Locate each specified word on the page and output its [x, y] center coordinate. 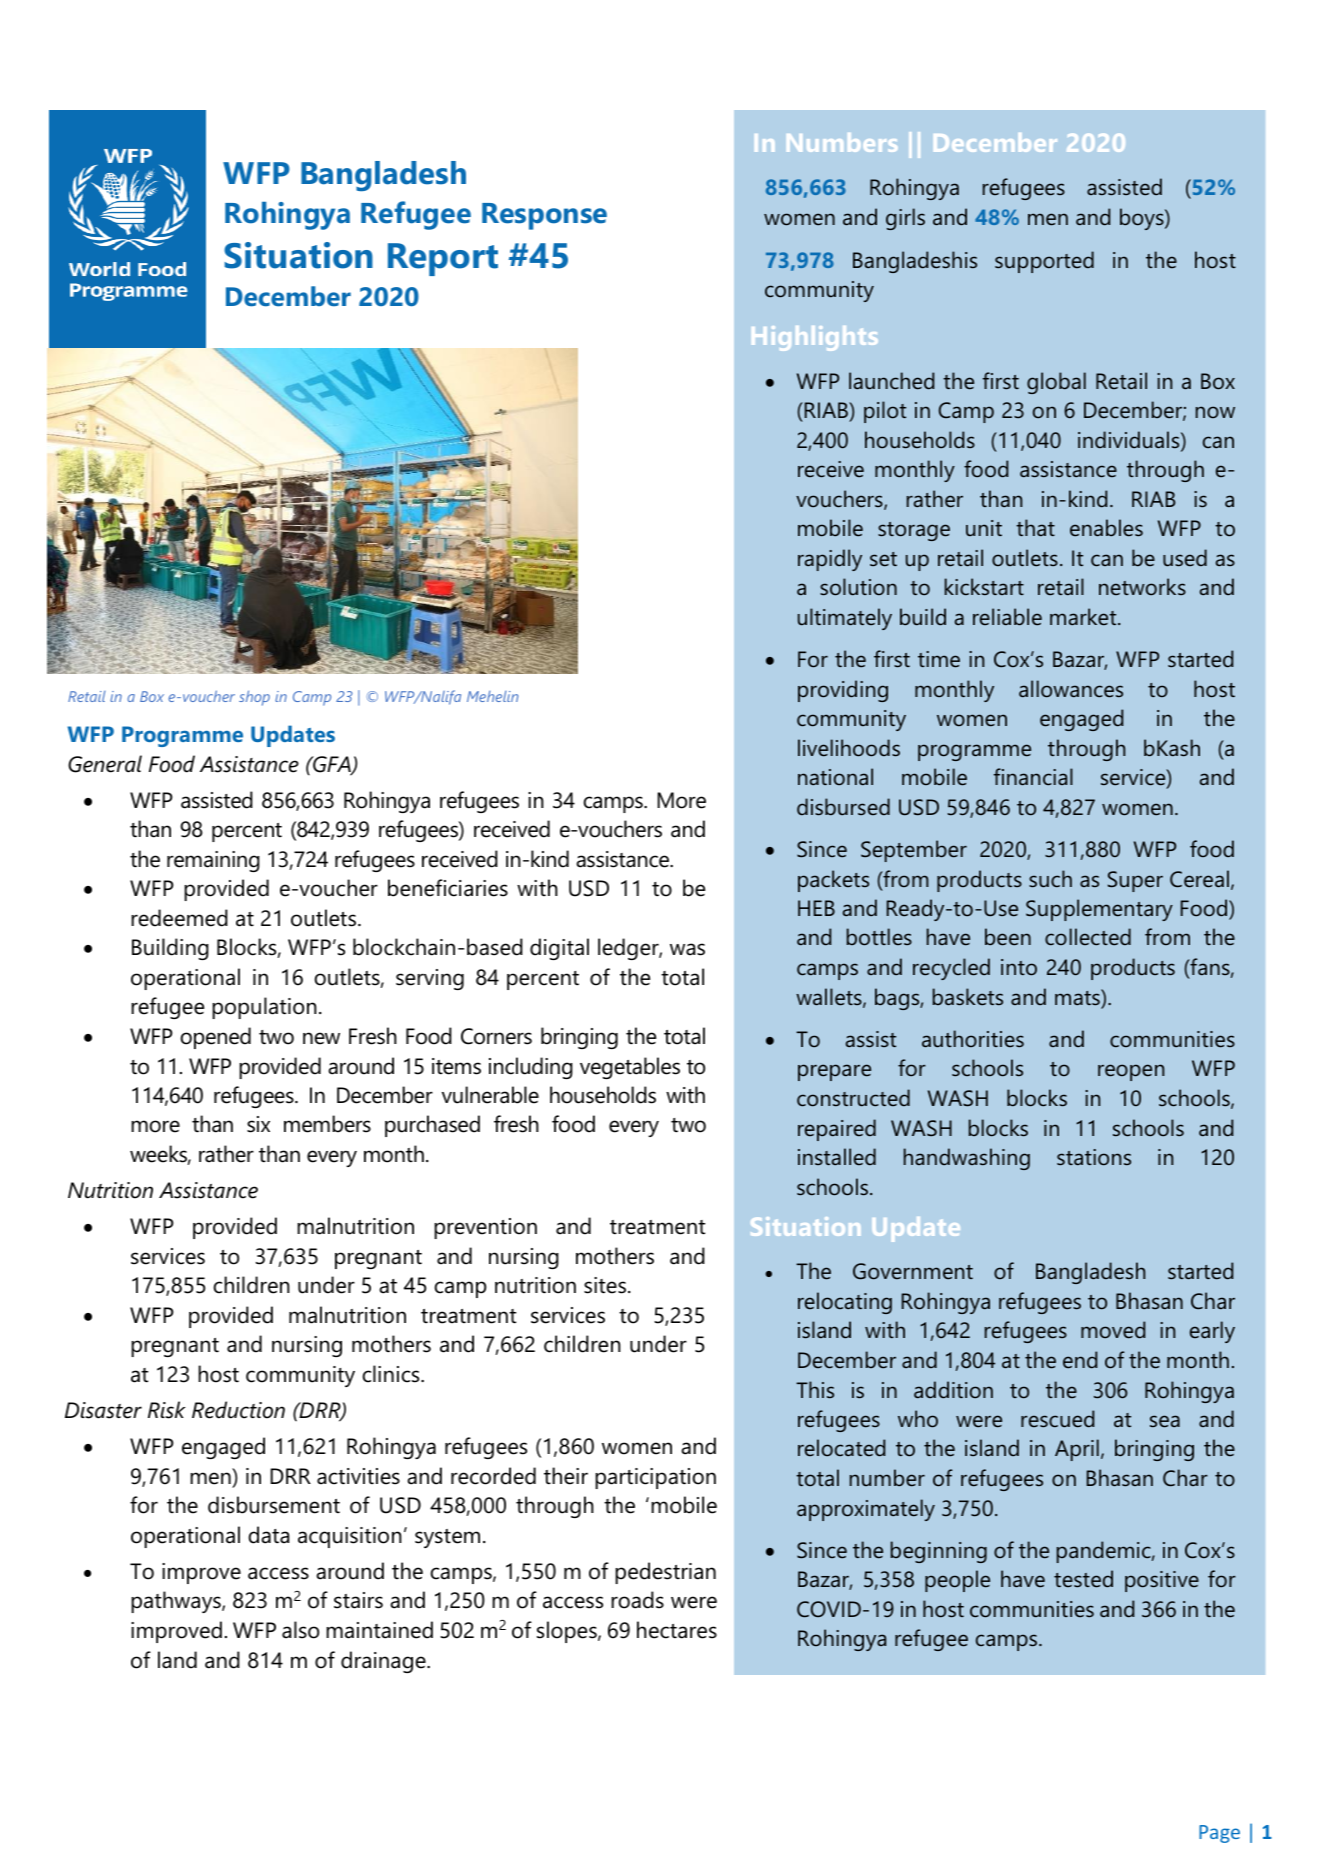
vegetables [630, 1068]
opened [215, 1038]
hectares [677, 1630]
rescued [1057, 1419]
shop [254, 698]
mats [1078, 998]
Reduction [238, 1410]
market [1084, 617]
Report [443, 259]
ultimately [845, 619]
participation [655, 1478]
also [300, 1630]
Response [544, 216]
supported [1044, 262]
